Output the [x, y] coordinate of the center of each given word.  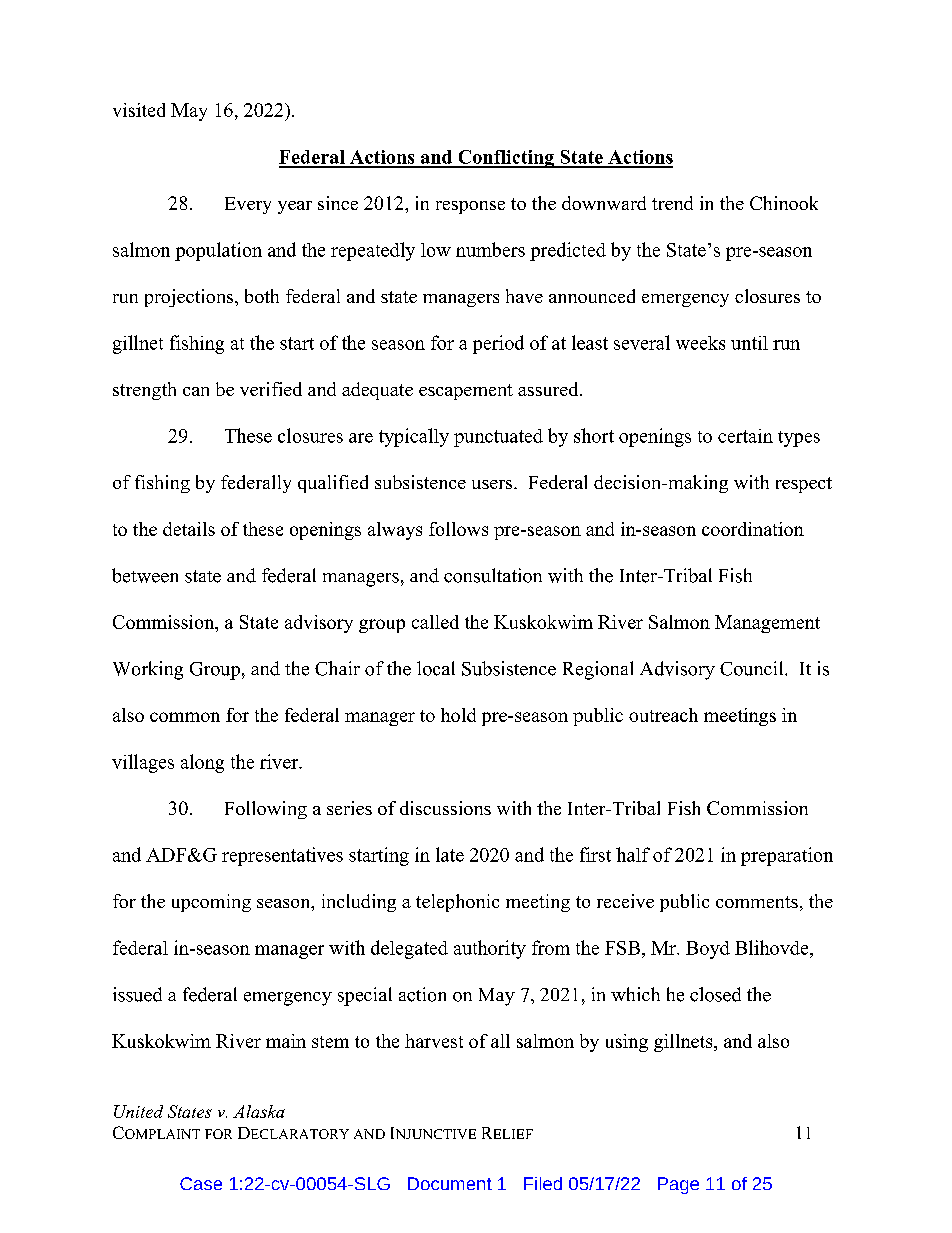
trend [672, 203]
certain [745, 436]
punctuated [498, 438]
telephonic [457, 903]
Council [753, 668]
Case [201, 1183]
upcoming [211, 903]
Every [248, 205]
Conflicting [506, 159]
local [436, 668]
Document [450, 1183]
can [196, 391]
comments [757, 902]
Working [148, 670]
